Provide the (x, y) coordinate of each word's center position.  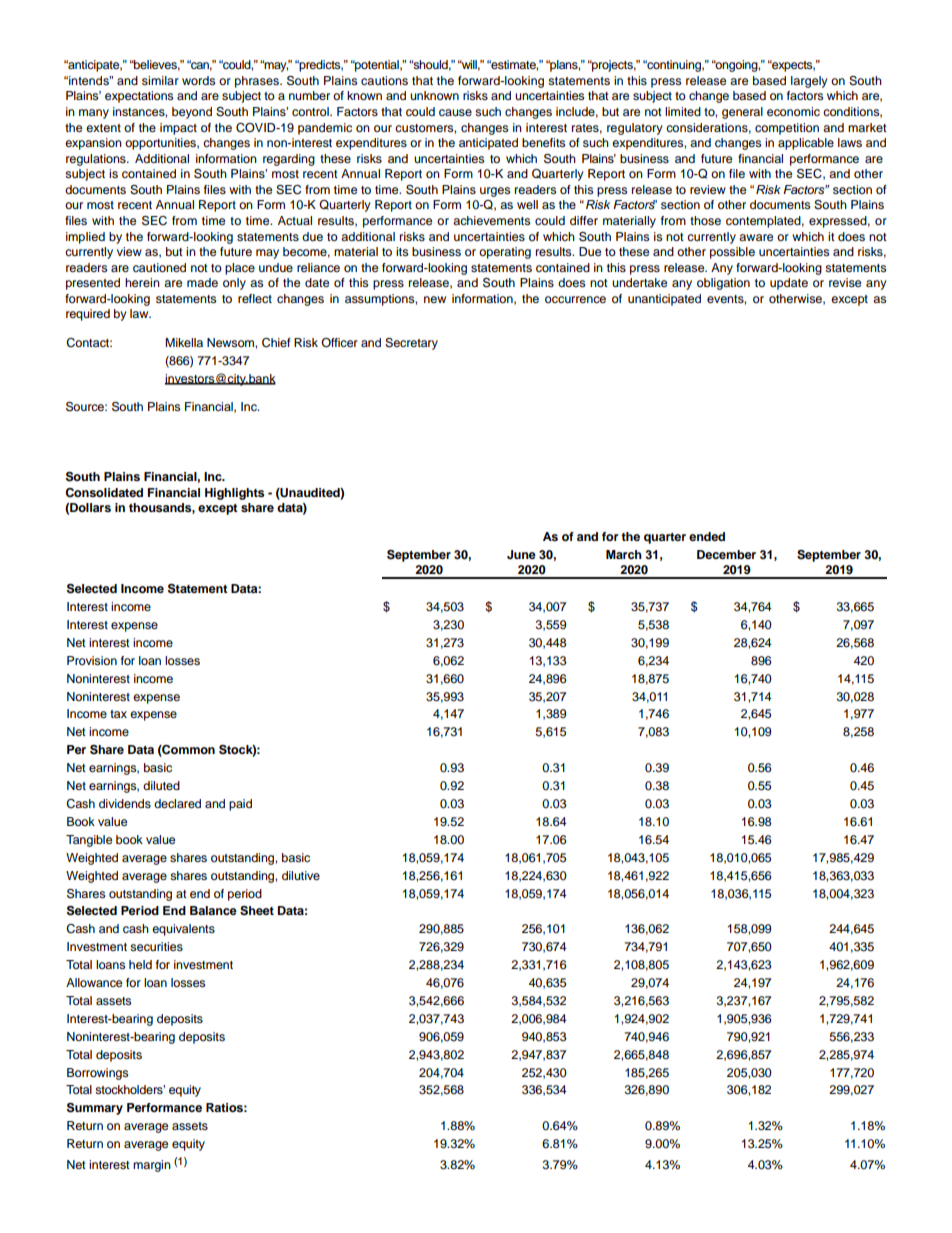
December (726, 554)
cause (455, 112)
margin (152, 1166)
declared (177, 803)
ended (707, 536)
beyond (192, 113)
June (521, 554)
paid (240, 805)
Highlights (234, 494)
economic (793, 111)
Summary (95, 1109)
